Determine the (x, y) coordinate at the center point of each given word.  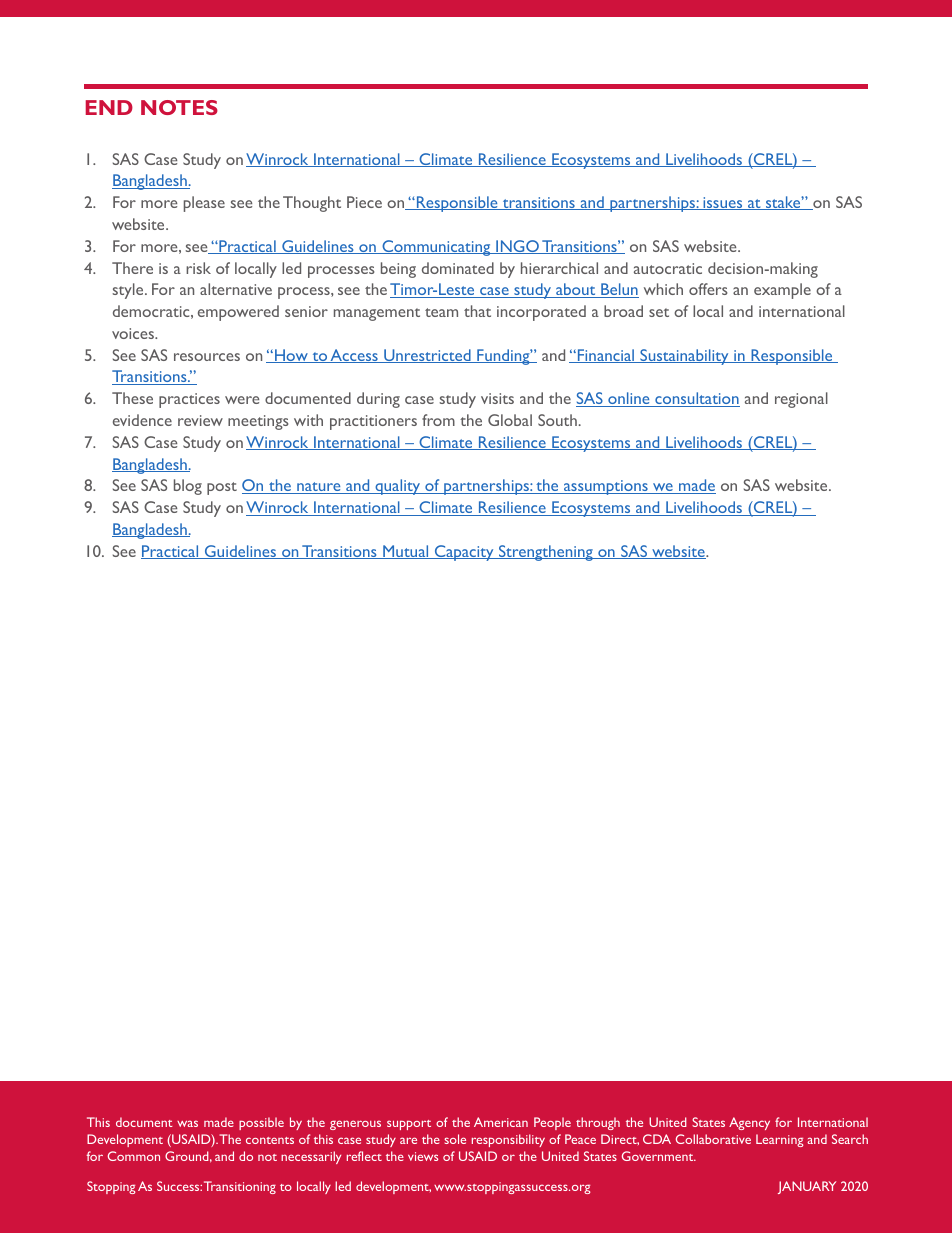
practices (189, 400)
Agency (749, 1123)
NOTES (179, 107)
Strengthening (546, 553)
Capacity (464, 553)
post (222, 488)
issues (723, 203)
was (187, 1123)
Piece (364, 202)
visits (497, 398)
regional (801, 400)
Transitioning (240, 1187)
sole (455, 1139)
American (501, 1122)
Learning (779, 1140)
